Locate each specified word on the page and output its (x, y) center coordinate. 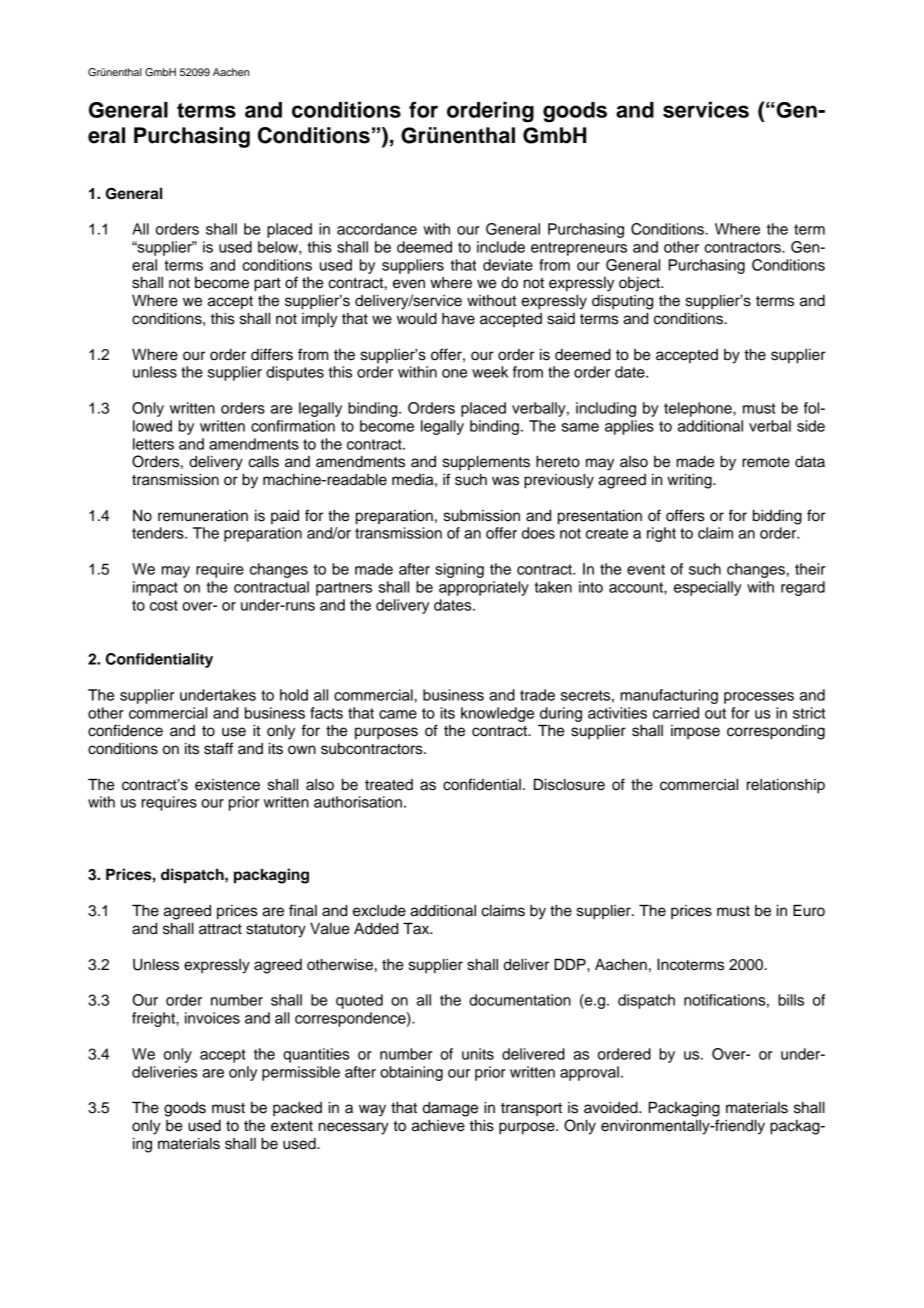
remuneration (203, 516)
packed (297, 1109)
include (501, 247)
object (640, 284)
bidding (777, 517)
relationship (786, 786)
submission (482, 516)
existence (227, 785)
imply (320, 320)
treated (389, 785)
